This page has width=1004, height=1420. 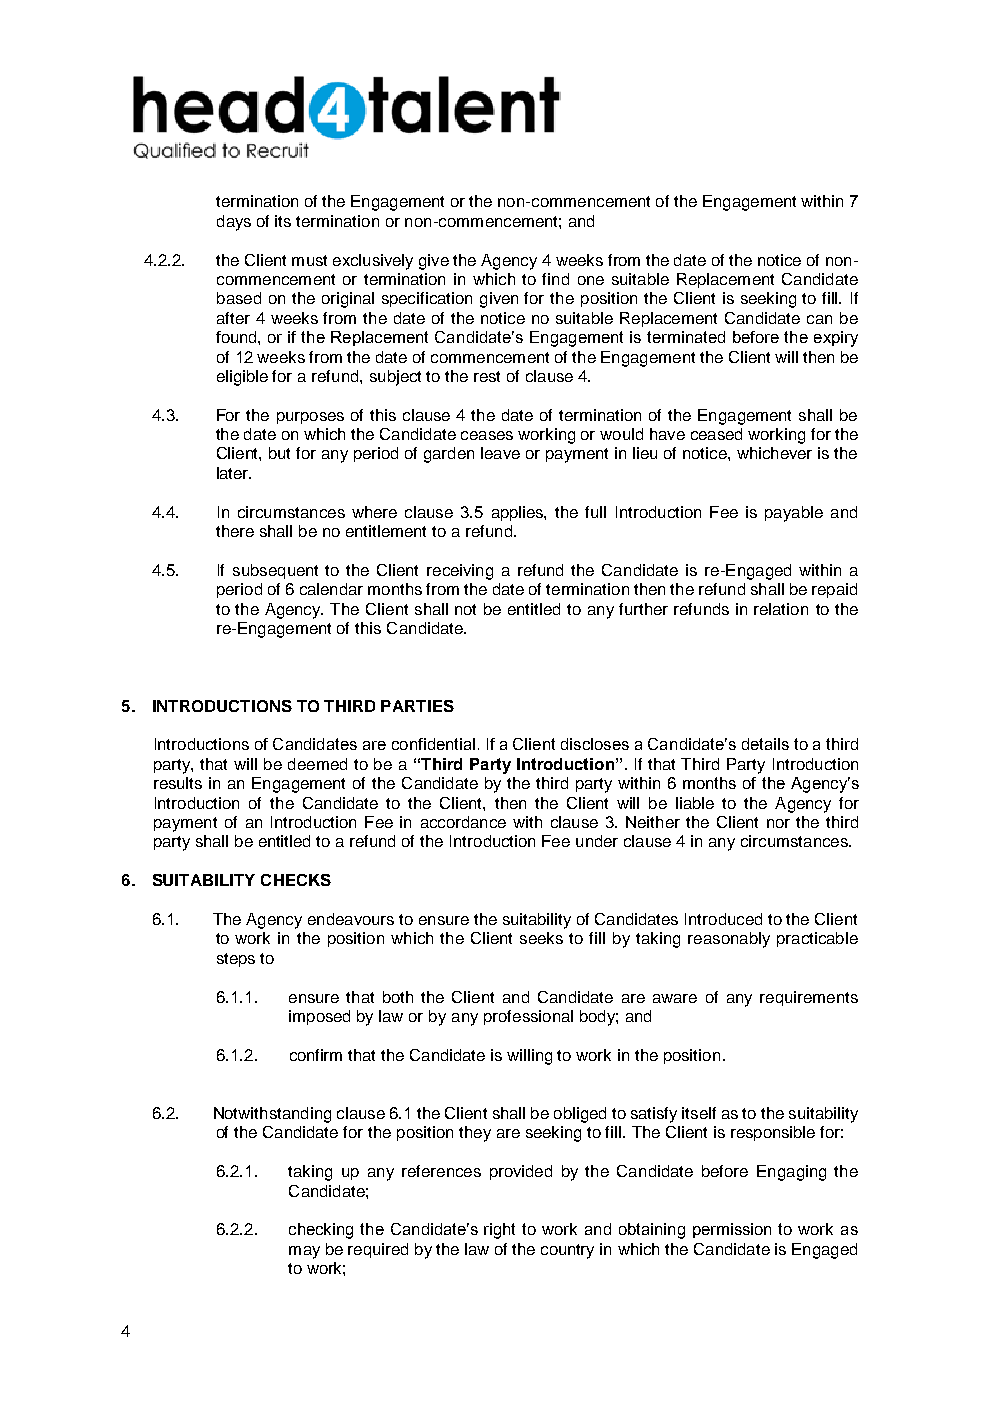 What do you see at coordinates (499, 1231) in the page?
I see `right` at bounding box center [499, 1231].
